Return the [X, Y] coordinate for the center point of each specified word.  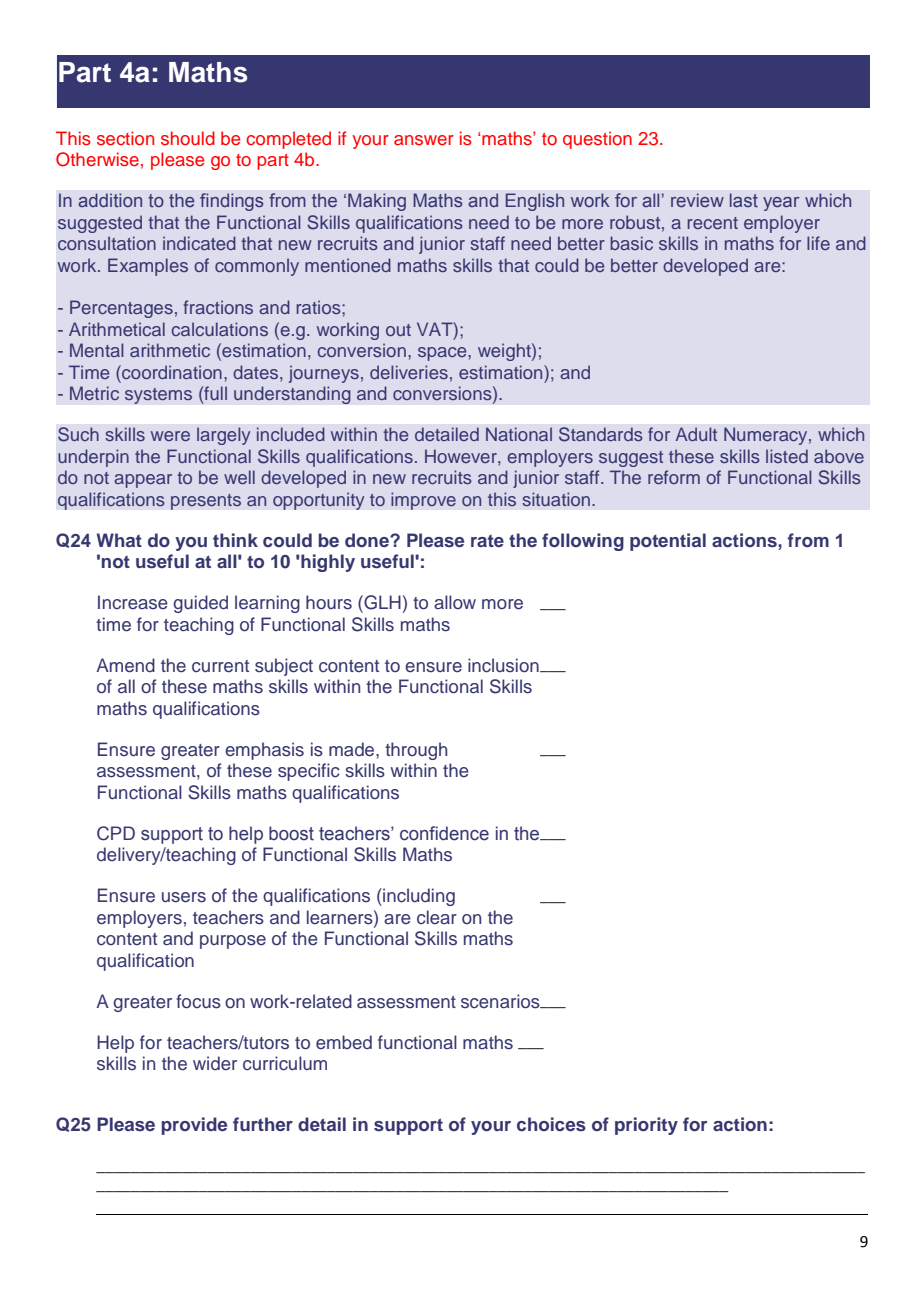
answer [424, 140]
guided [200, 604]
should [188, 138]
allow [455, 602]
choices [551, 1124]
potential [668, 542]
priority [646, 1126]
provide [194, 1126]
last [744, 200]
